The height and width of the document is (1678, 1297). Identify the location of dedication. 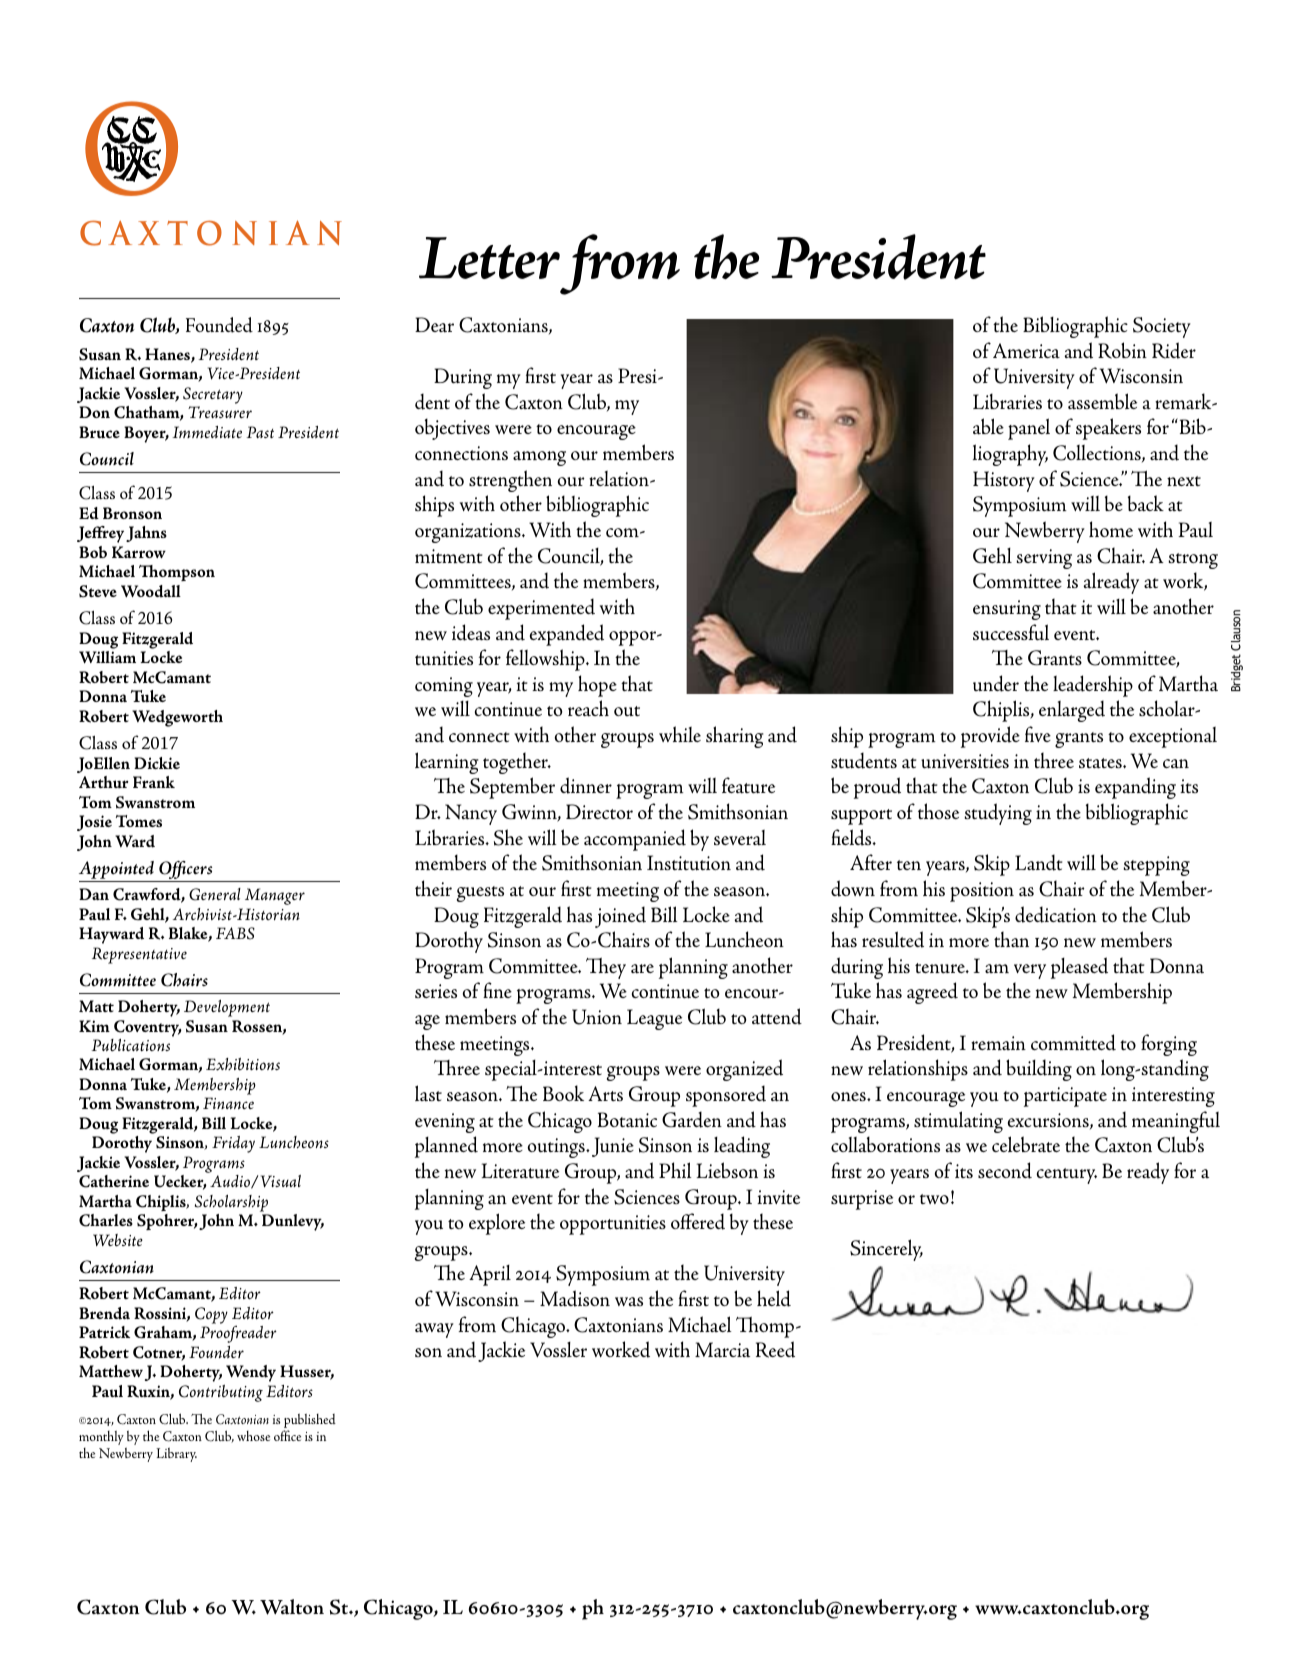
(1056, 914).
